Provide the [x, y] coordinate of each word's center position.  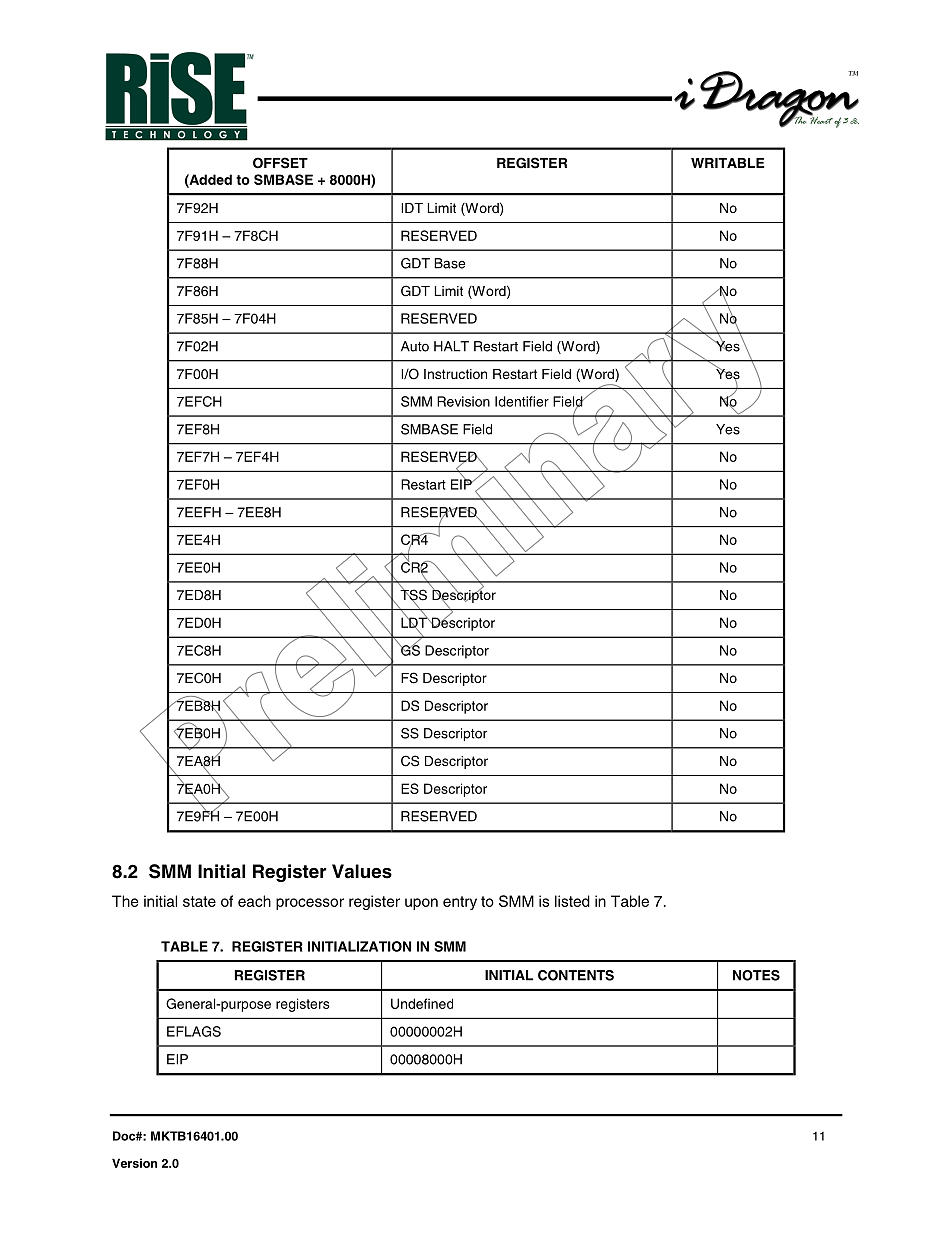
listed [572, 901]
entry [460, 903]
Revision [463, 401]
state [199, 901]
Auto [415, 346]
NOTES [756, 975]
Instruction [455, 374]
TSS [413, 595]
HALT [451, 346]
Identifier [522, 401]
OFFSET [280, 163]
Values [362, 871]
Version [134, 1163]
